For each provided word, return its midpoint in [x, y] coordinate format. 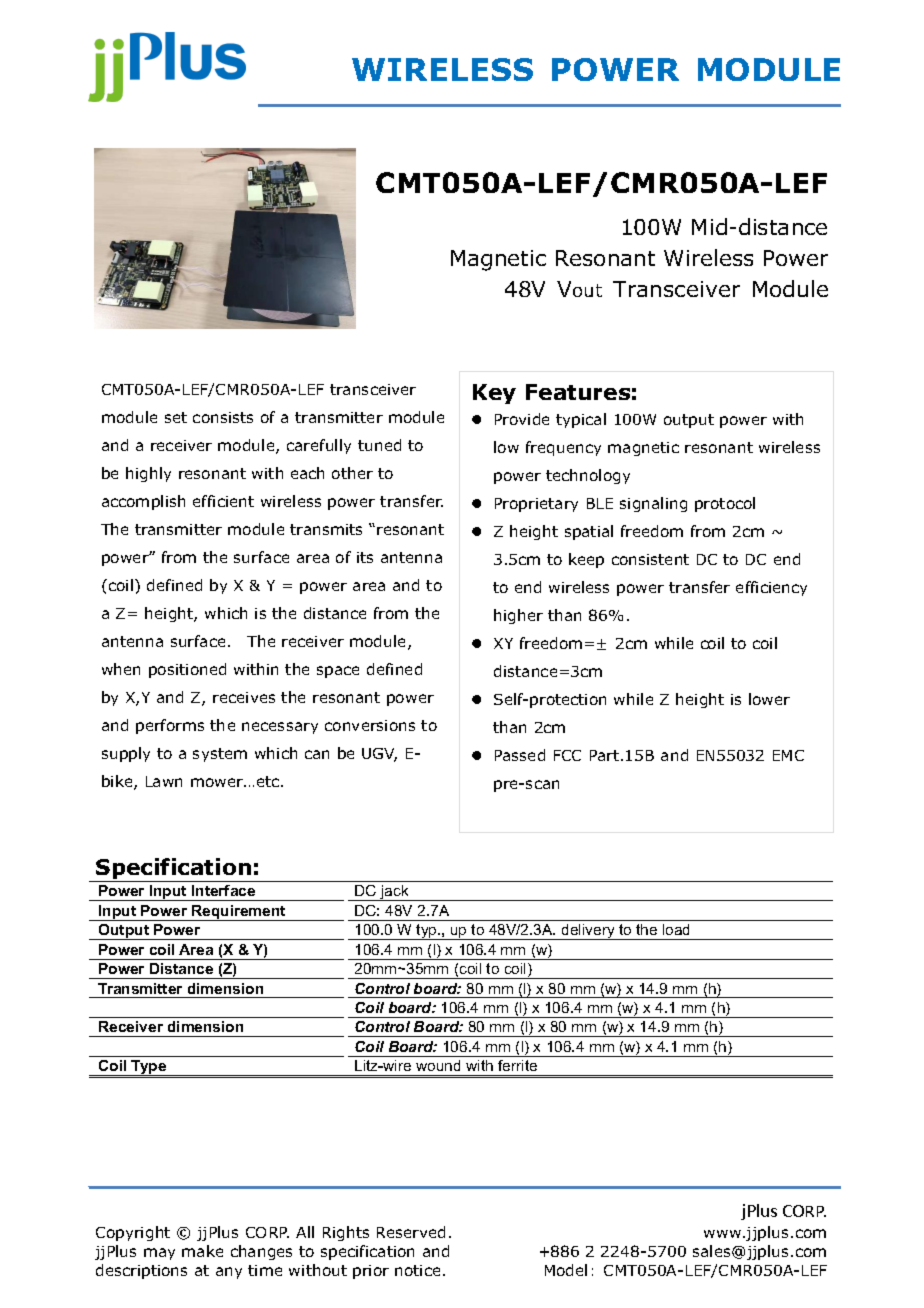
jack [394, 893]
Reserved [411, 1232]
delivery [588, 932]
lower [769, 699]
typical [581, 420]
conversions [370, 725]
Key [494, 394]
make [202, 1251]
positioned [187, 670]
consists [223, 417]
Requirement [239, 913]
